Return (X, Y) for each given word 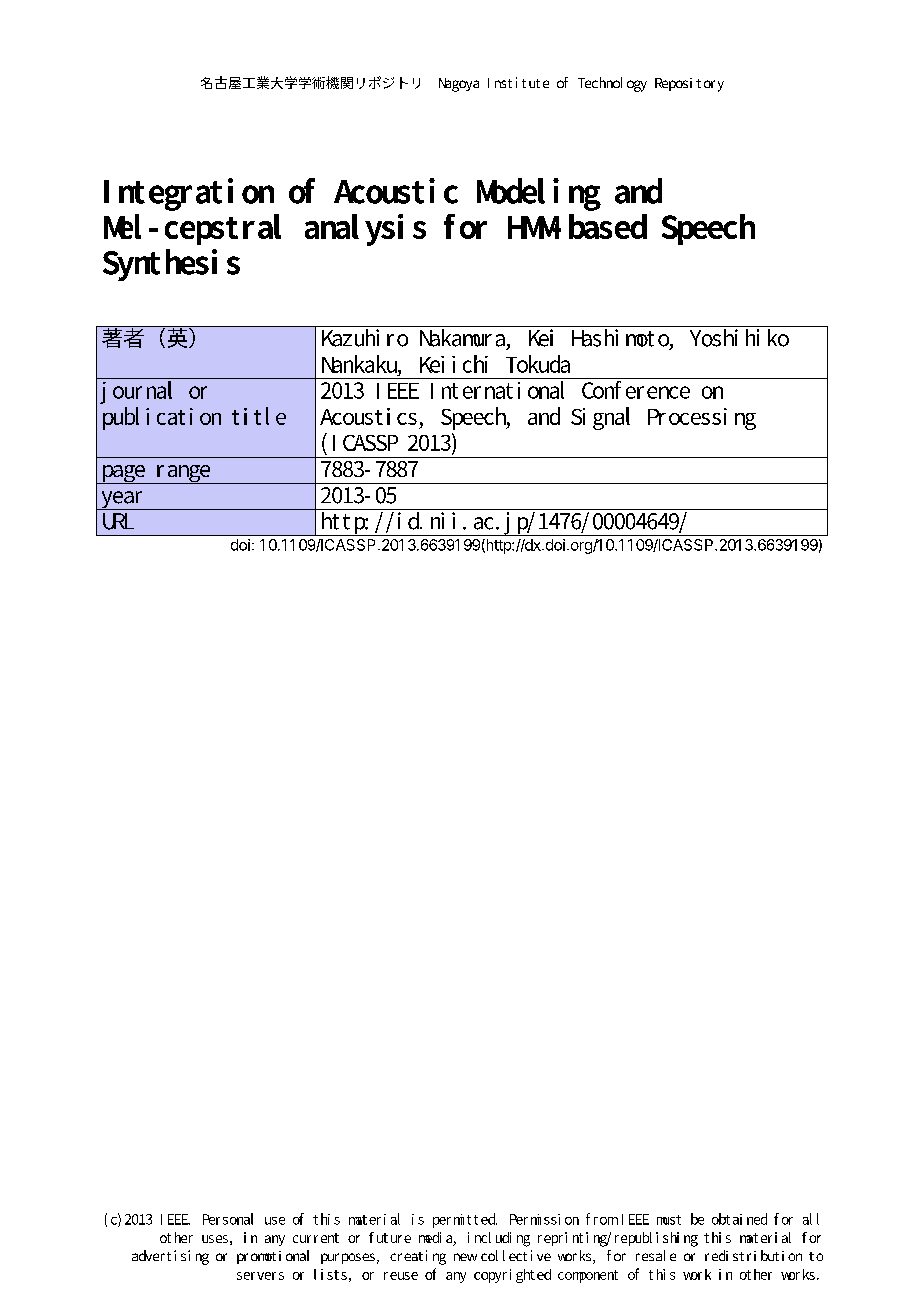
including (499, 1239)
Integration (189, 194)
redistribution (753, 1255)
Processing (702, 419)
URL (118, 521)
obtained (739, 1219)
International (498, 388)
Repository (689, 85)
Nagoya (459, 85)
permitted (465, 1220)
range (183, 474)
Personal (228, 1219)
